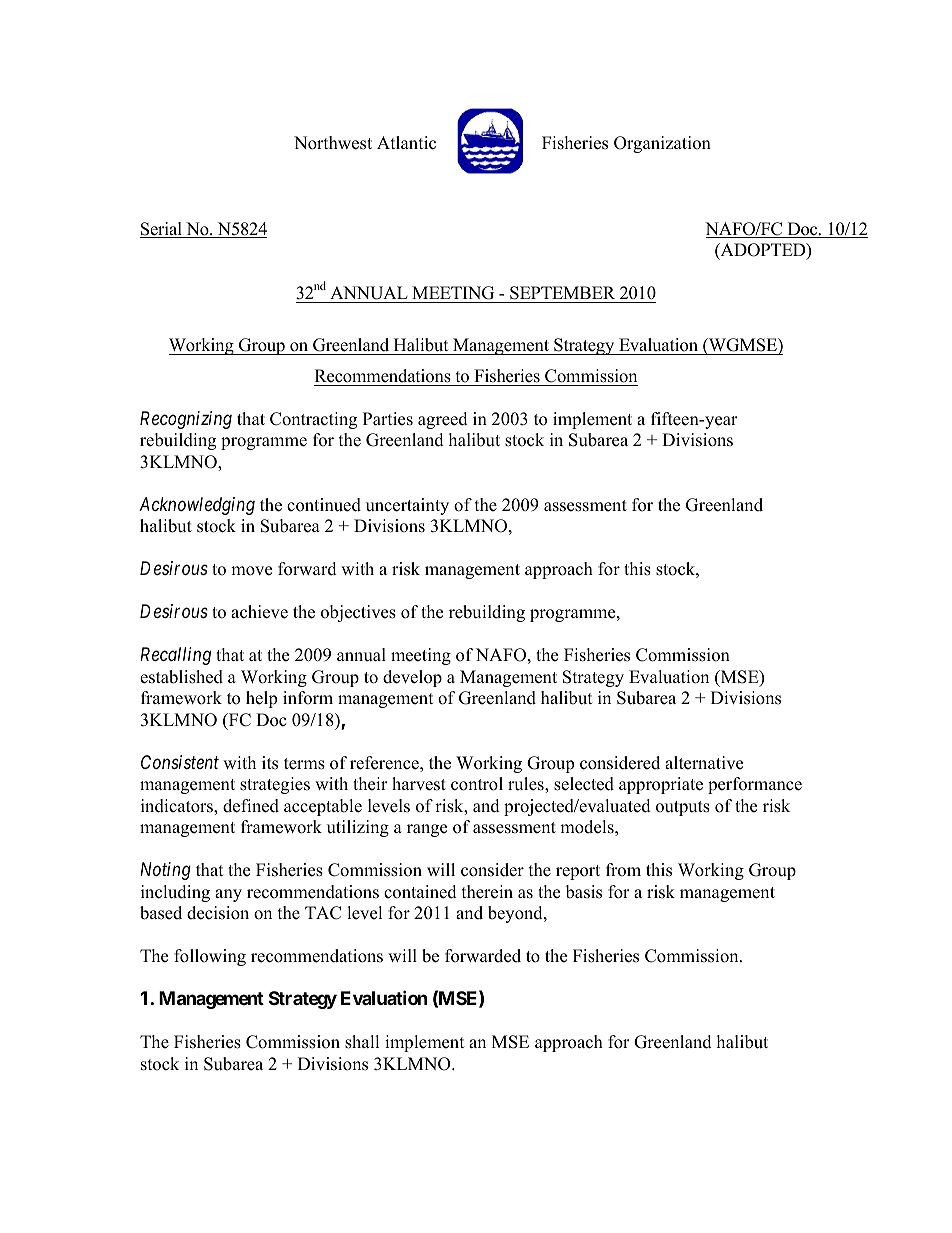 The width and height of the screenshot is (952, 1233). What do you see at coordinates (210, 957) in the screenshot?
I see `following` at bounding box center [210, 957].
